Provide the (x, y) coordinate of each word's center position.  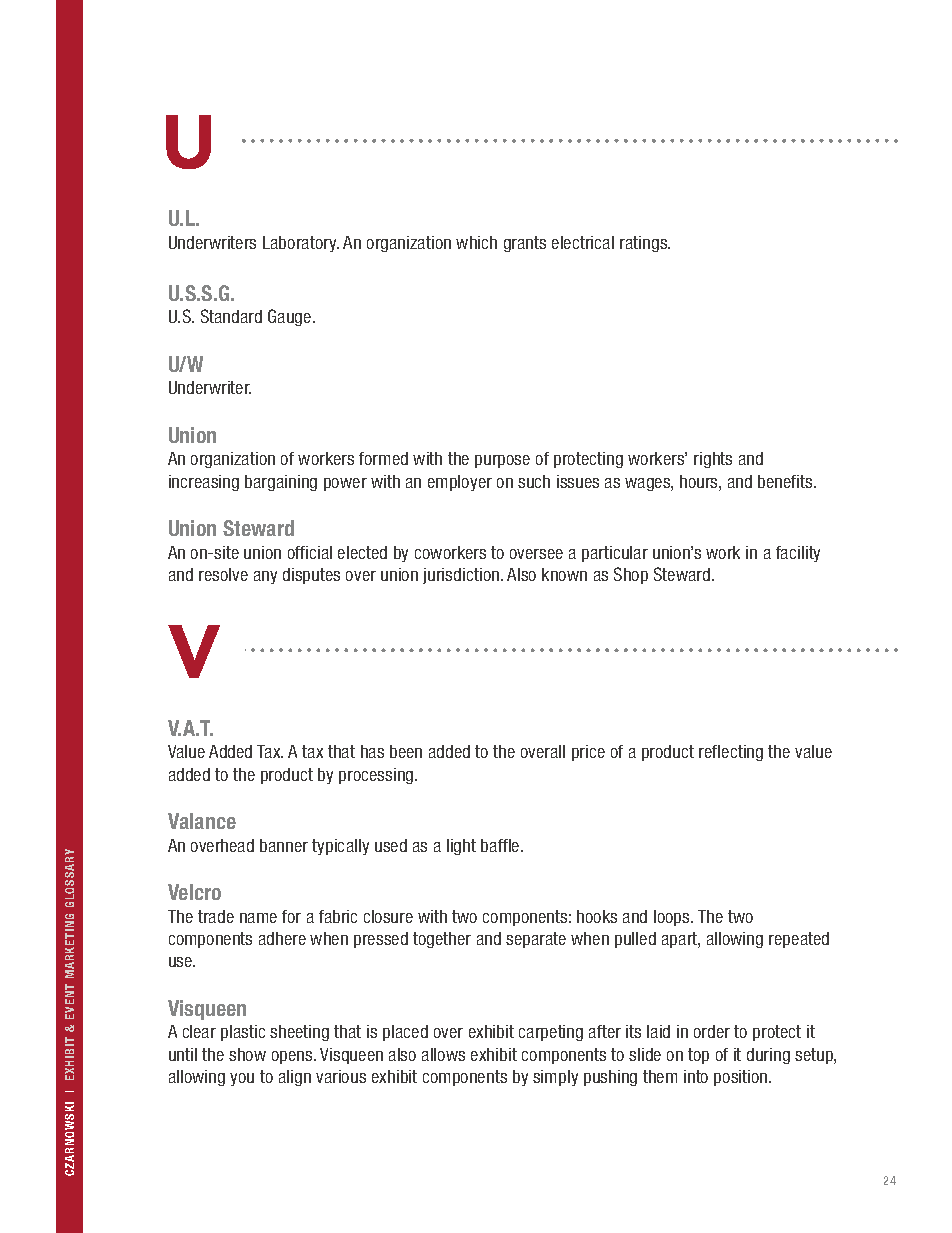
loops (673, 918)
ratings (645, 244)
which (476, 242)
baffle (501, 845)
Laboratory (301, 244)
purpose (502, 461)
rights (713, 460)
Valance (202, 821)
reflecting (731, 753)
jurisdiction (461, 576)
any (265, 577)
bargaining (281, 483)
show (247, 1054)
